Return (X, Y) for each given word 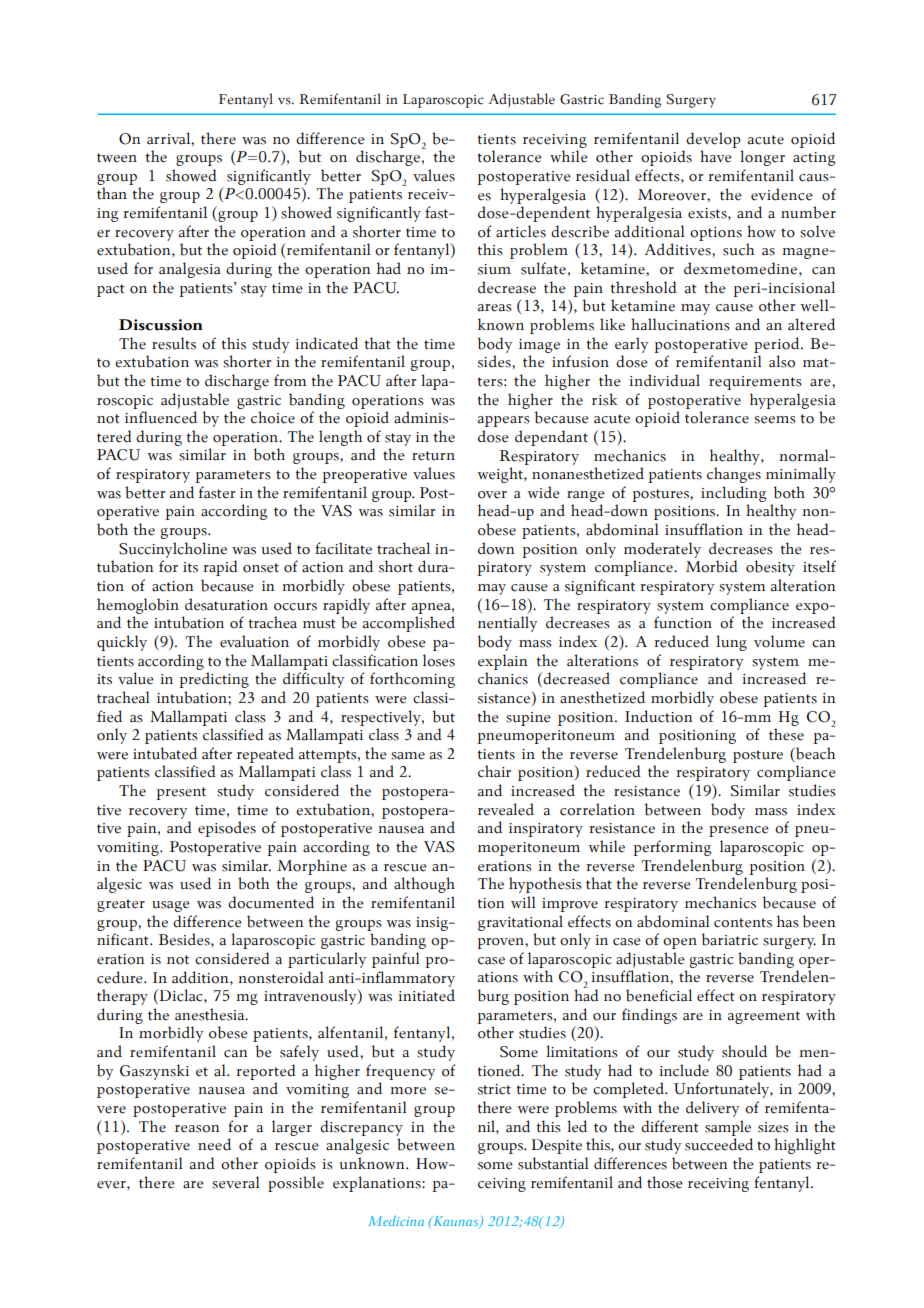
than (112, 193)
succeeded (719, 1144)
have (716, 156)
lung (731, 643)
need (214, 1144)
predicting (214, 680)
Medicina (396, 1221)
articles (521, 231)
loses (439, 660)
